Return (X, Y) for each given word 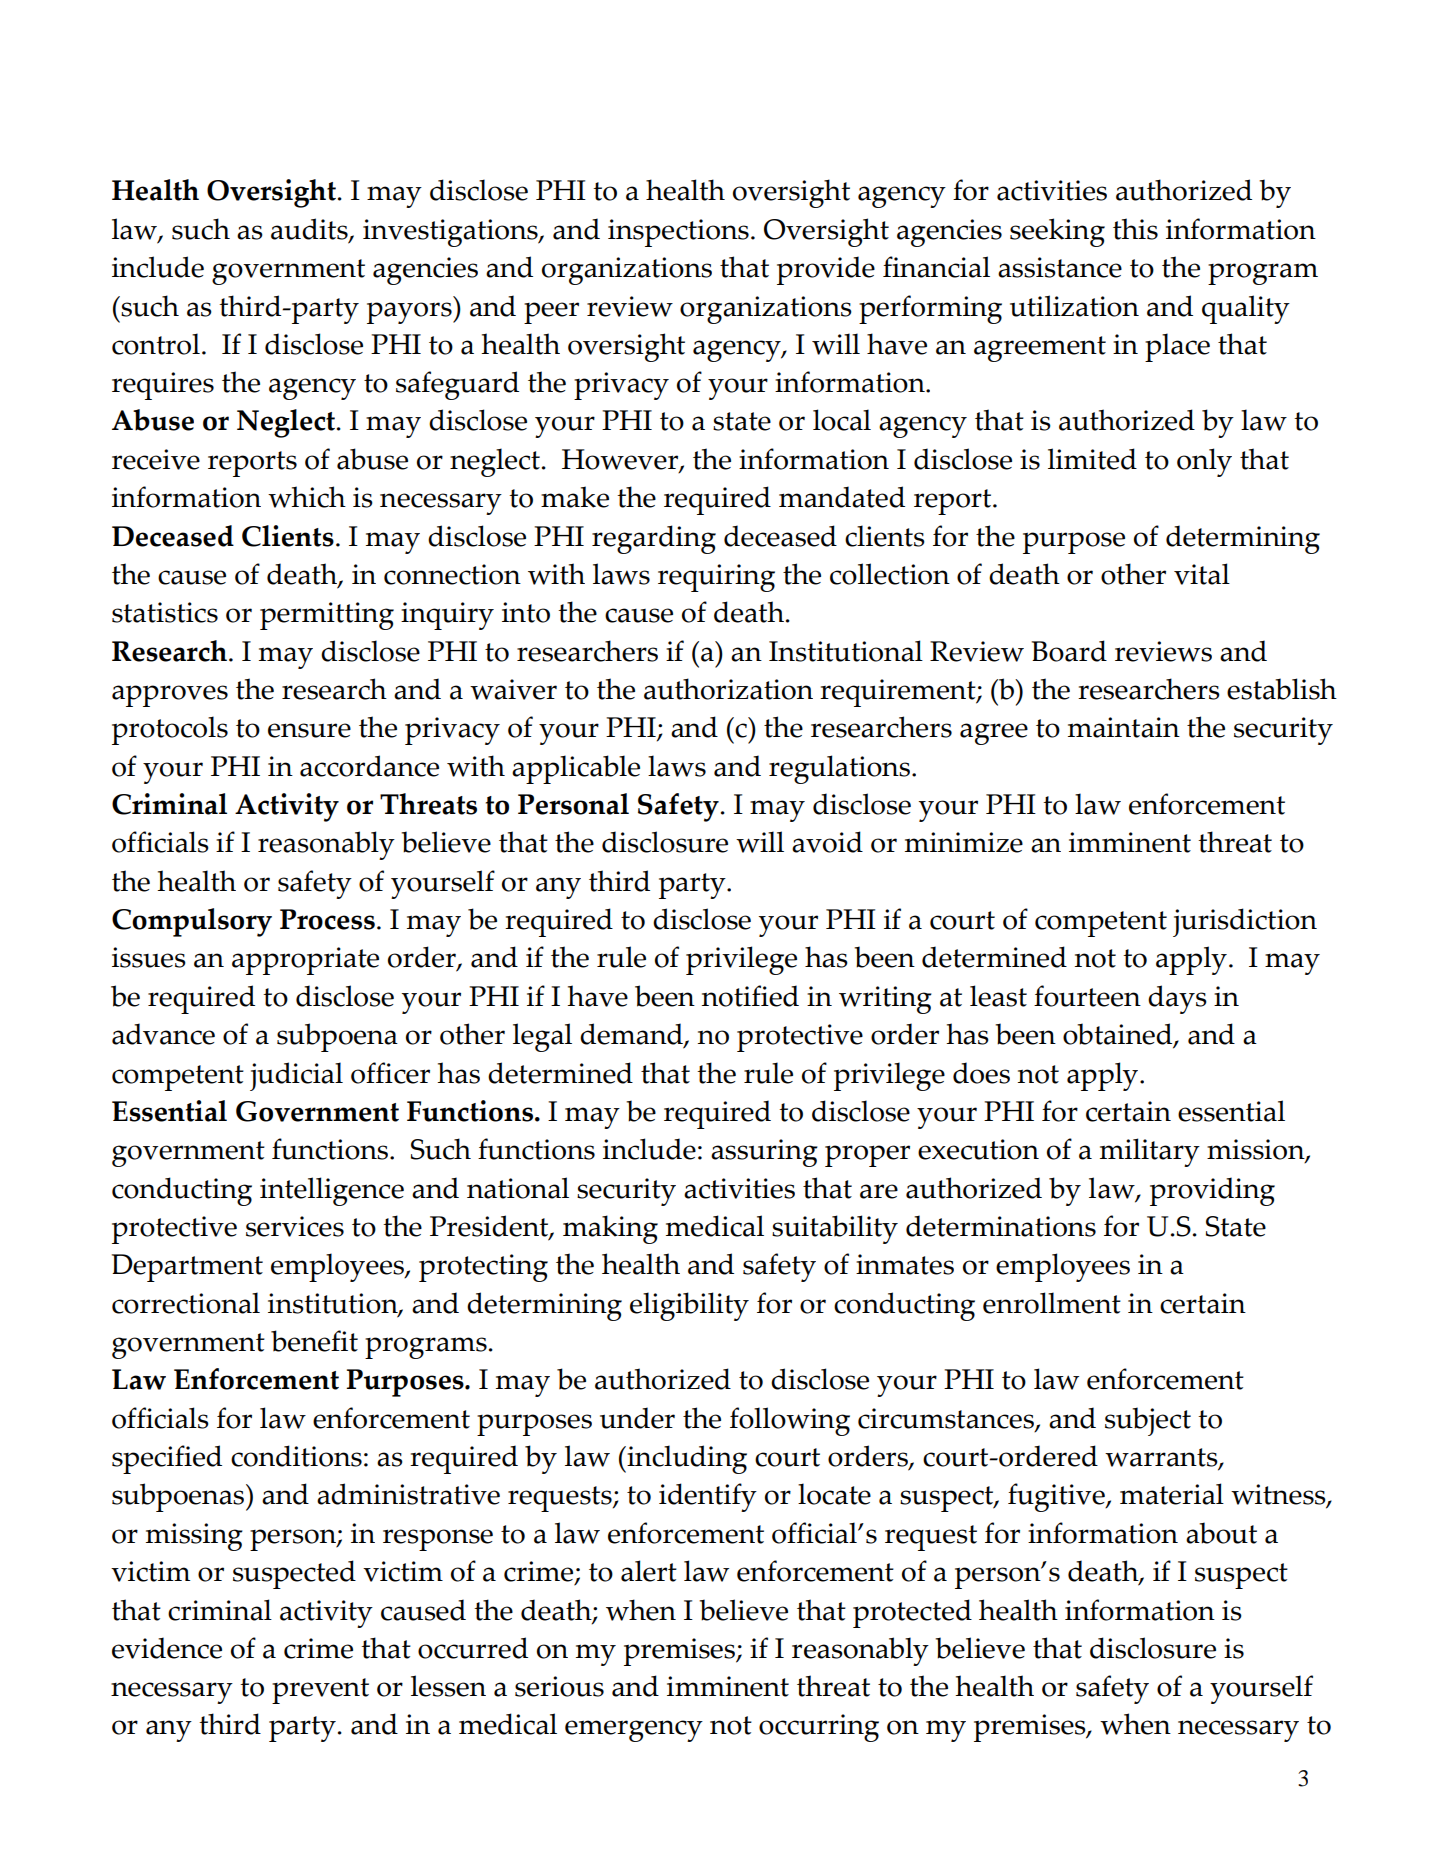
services (295, 1226)
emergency (634, 1731)
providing (1212, 1191)
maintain (1124, 727)
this (1135, 229)
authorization (728, 689)
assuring (764, 1153)
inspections (678, 233)
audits (310, 230)
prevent (320, 1691)
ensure (309, 730)
